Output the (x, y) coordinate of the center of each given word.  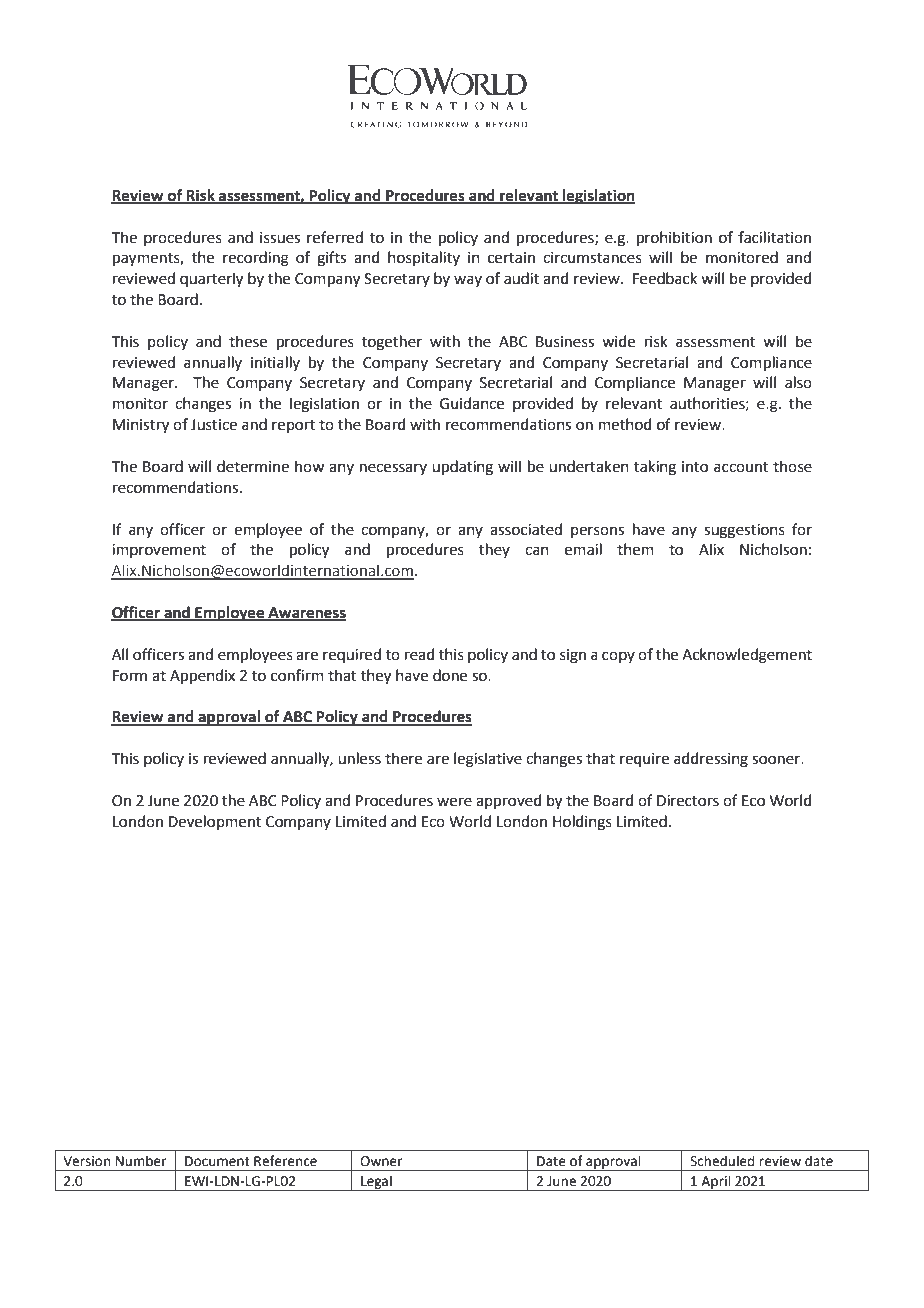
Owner (381, 1161)
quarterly (211, 280)
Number (141, 1161)
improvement (159, 551)
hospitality (424, 258)
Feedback (665, 278)
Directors (688, 801)
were (454, 802)
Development (215, 822)
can (537, 551)
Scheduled (722, 1161)
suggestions (744, 531)
